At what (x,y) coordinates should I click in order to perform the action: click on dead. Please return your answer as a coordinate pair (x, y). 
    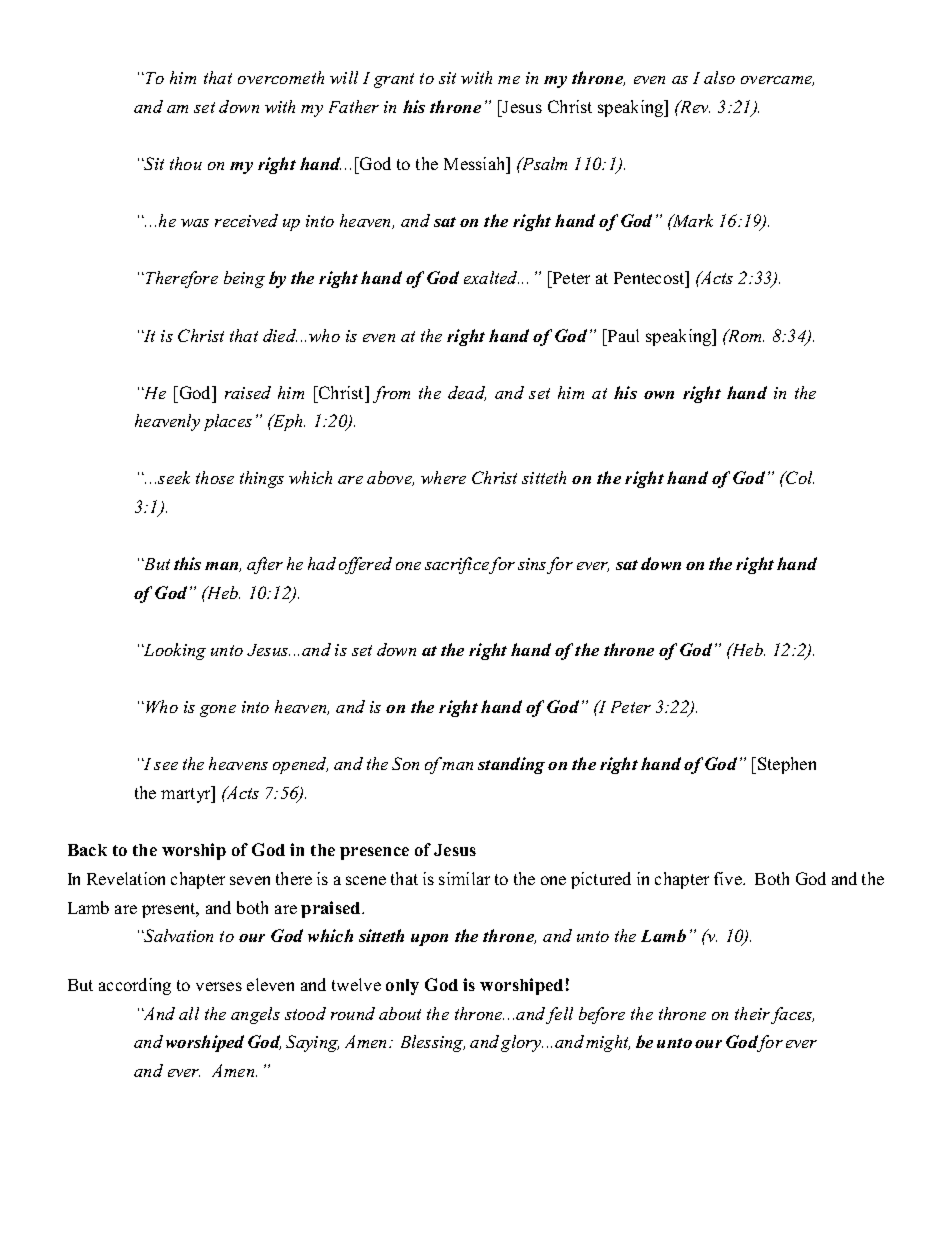
    Looking at the image, I should click on (467, 393).
